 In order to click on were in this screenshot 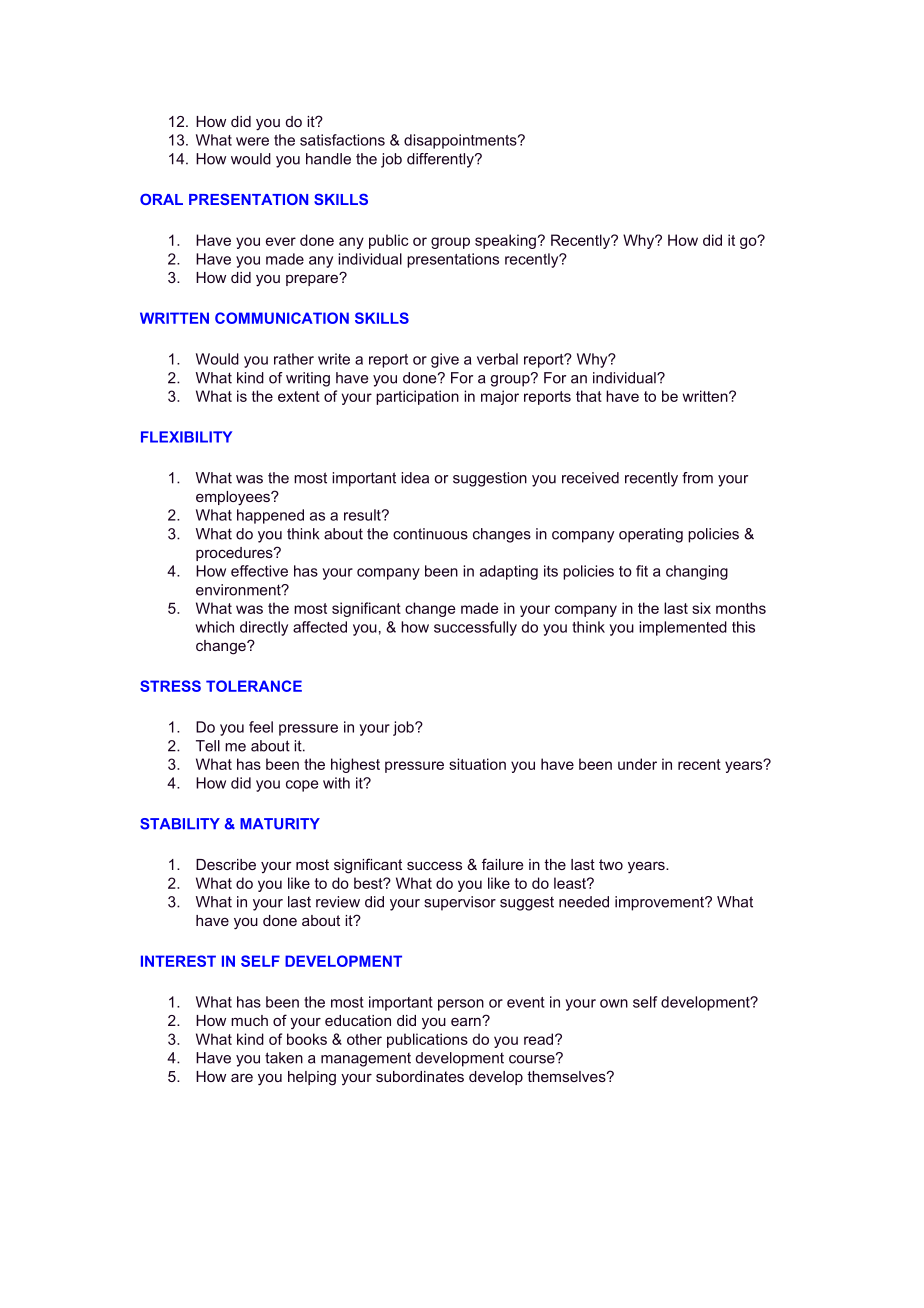, I will do `click(252, 141)`.
